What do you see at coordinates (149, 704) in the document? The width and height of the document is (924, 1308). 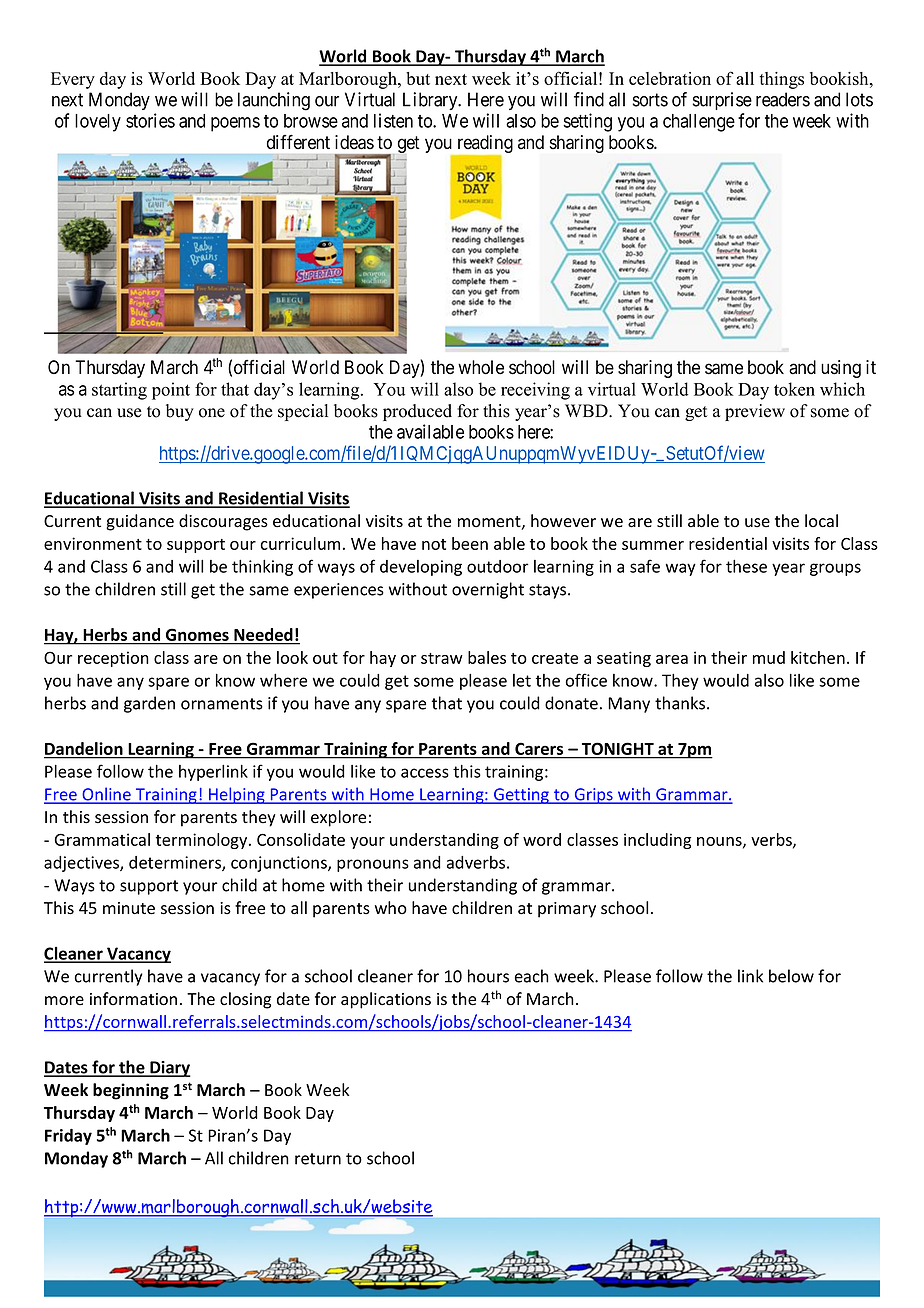 I see `garden` at bounding box center [149, 704].
